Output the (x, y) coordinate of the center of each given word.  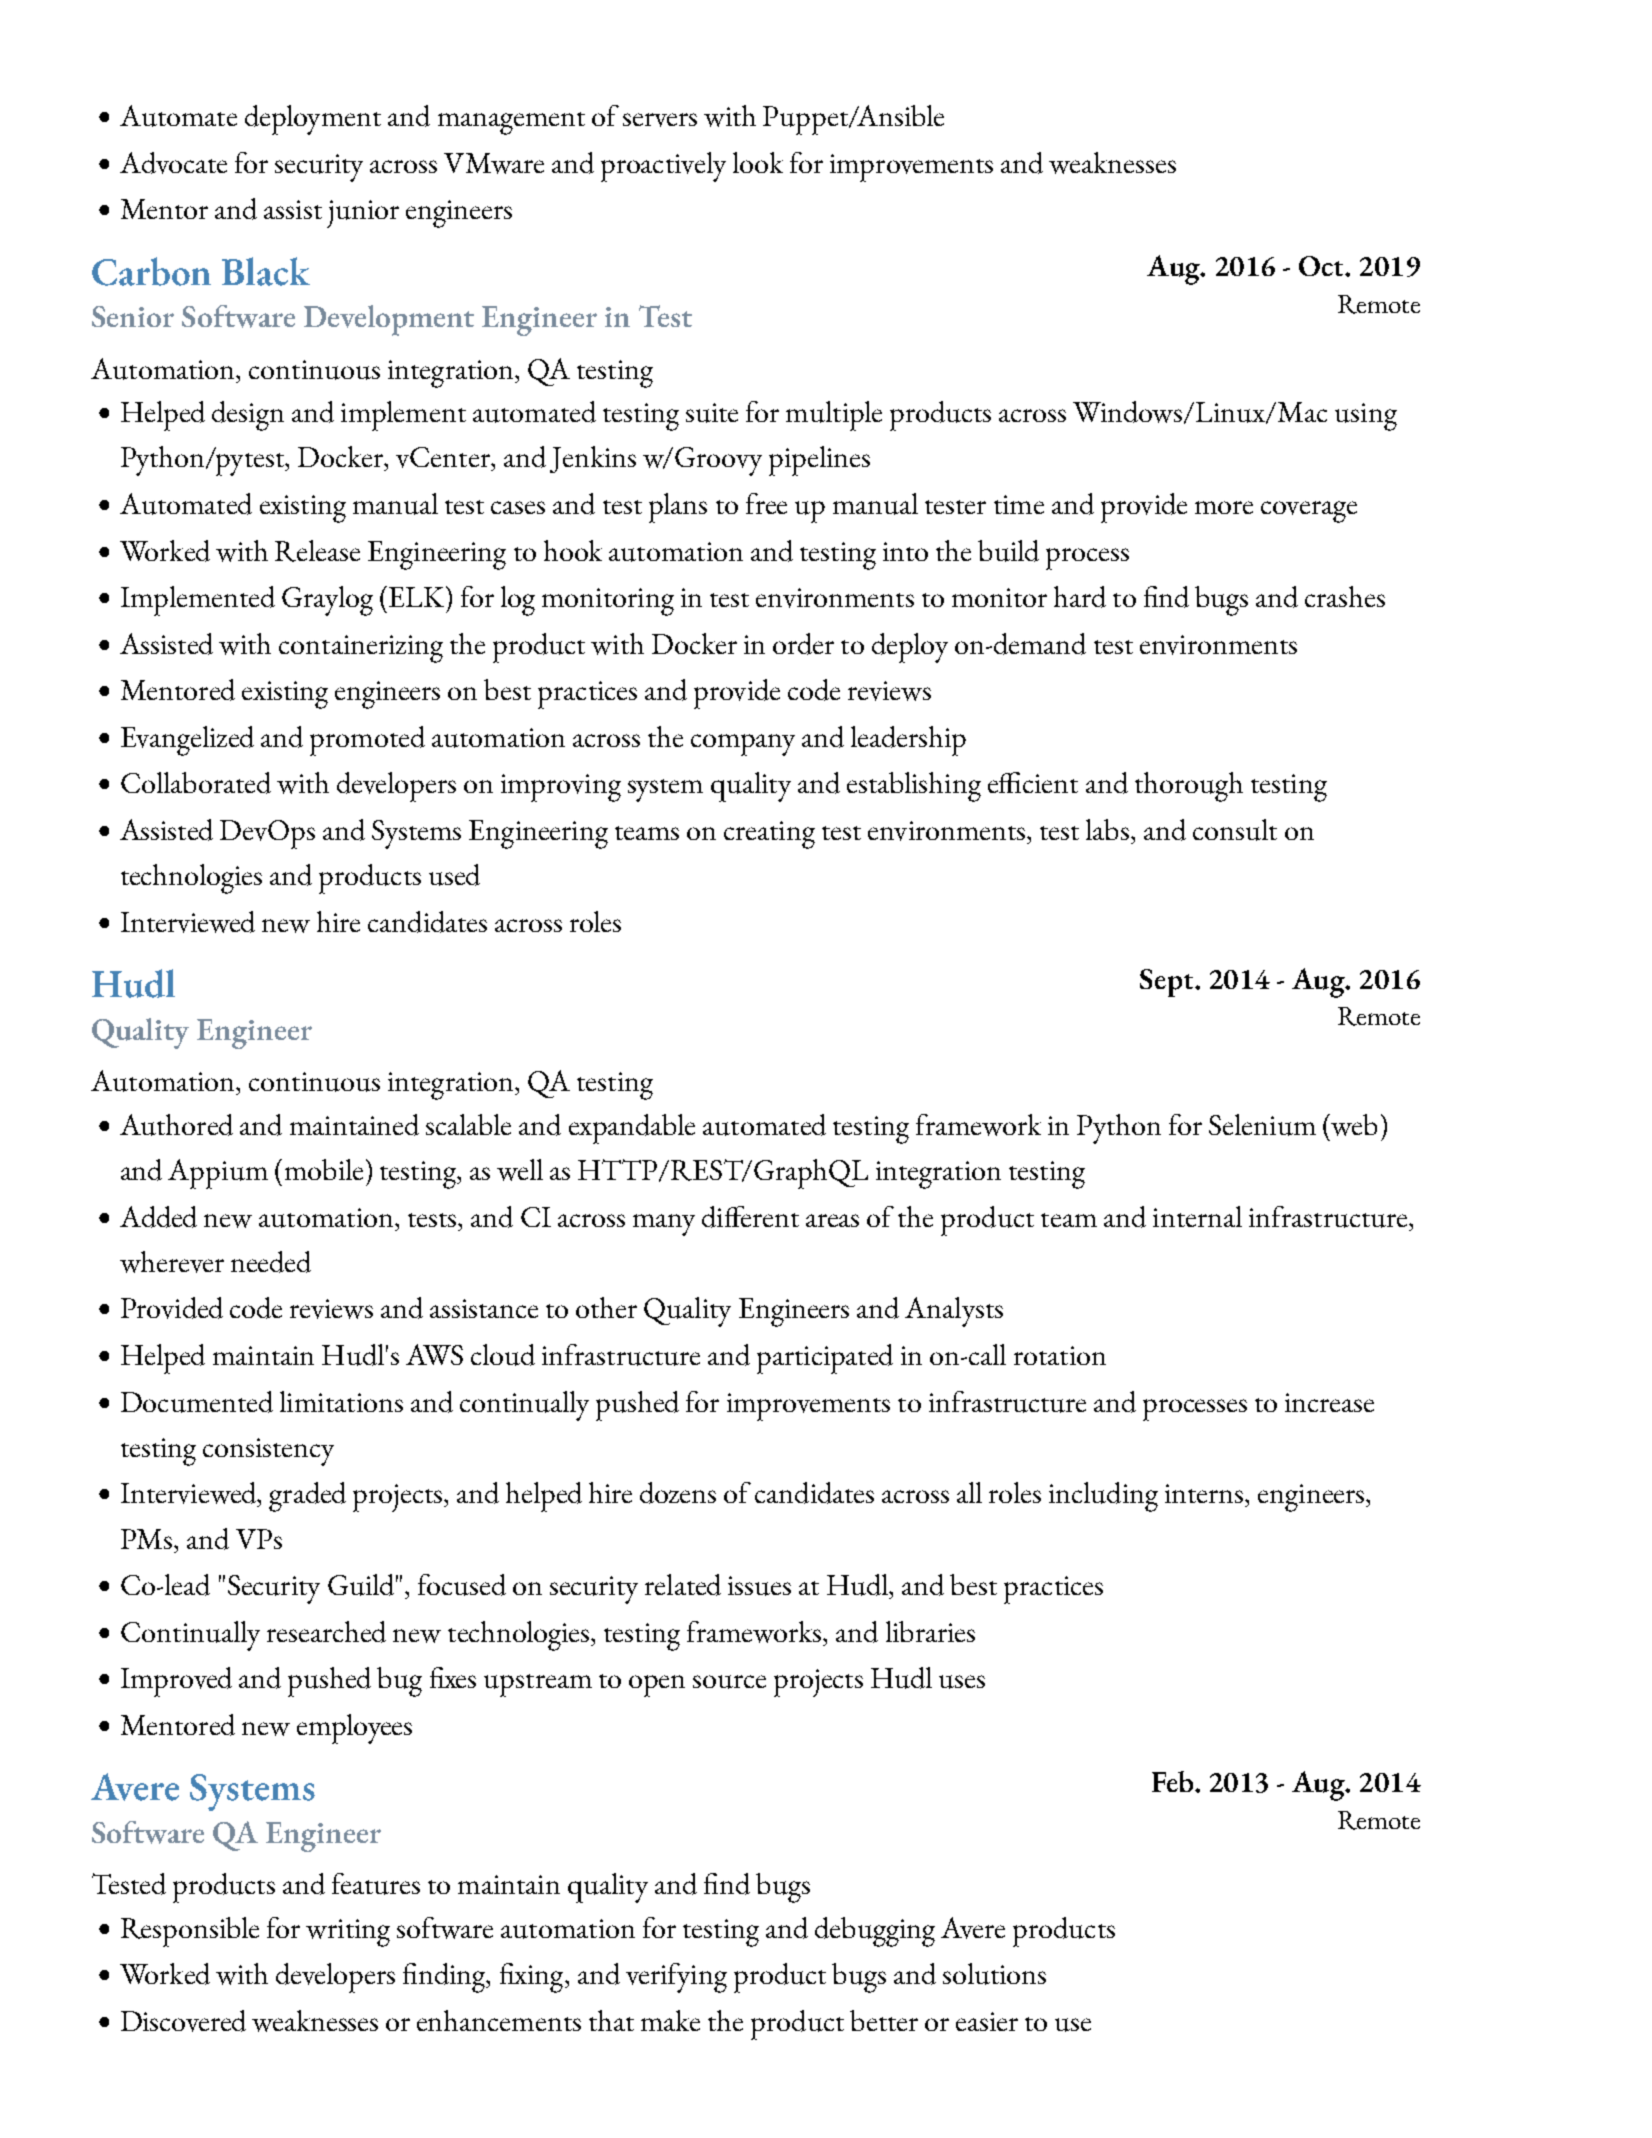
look (758, 162)
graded (307, 1497)
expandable (632, 1129)
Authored (176, 1125)
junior (363, 214)
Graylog (327, 601)
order (803, 644)
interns (1205, 1493)
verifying (676, 1978)
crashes (1345, 596)
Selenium (1262, 1125)
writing (348, 1933)
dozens (678, 1493)
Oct (1322, 266)
